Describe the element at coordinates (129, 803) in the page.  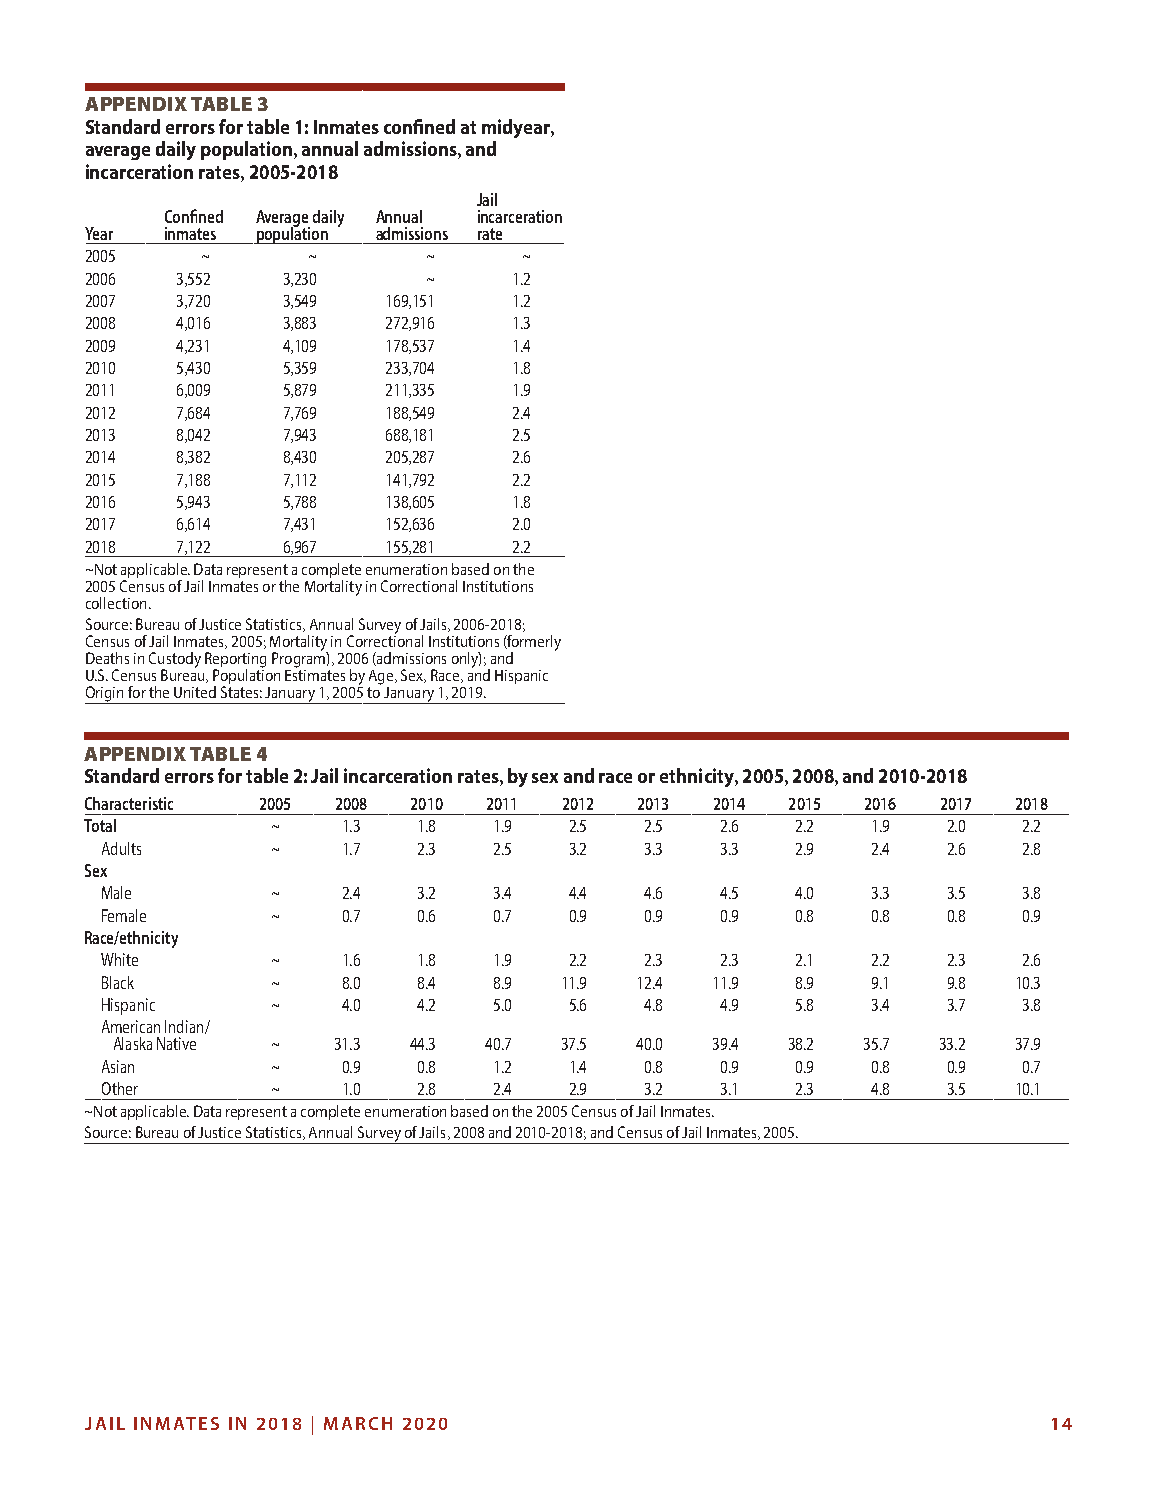
I see `Characteristic` at that location.
